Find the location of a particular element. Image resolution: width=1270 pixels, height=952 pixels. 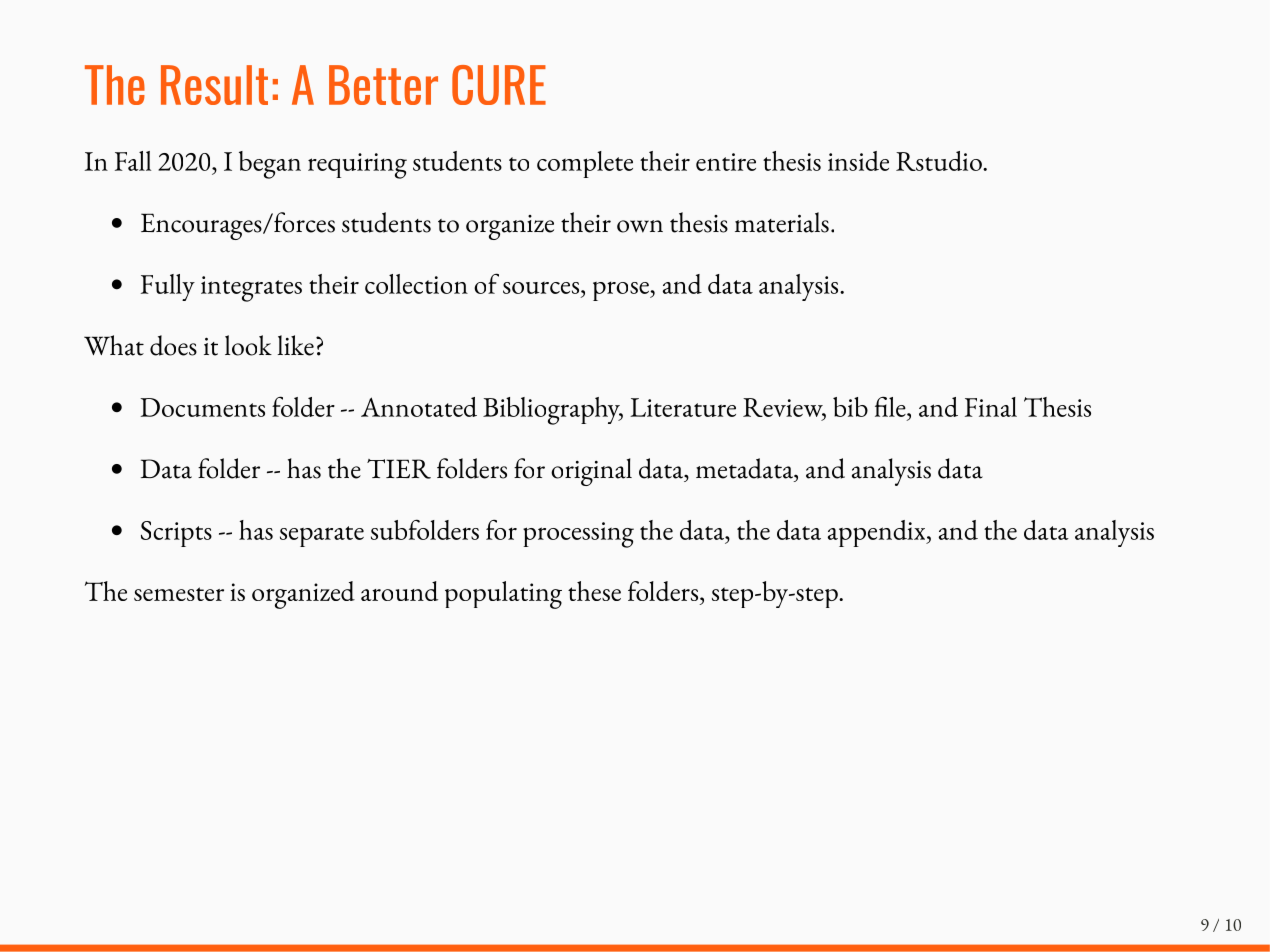

Result is located at coordinates (214, 85).
